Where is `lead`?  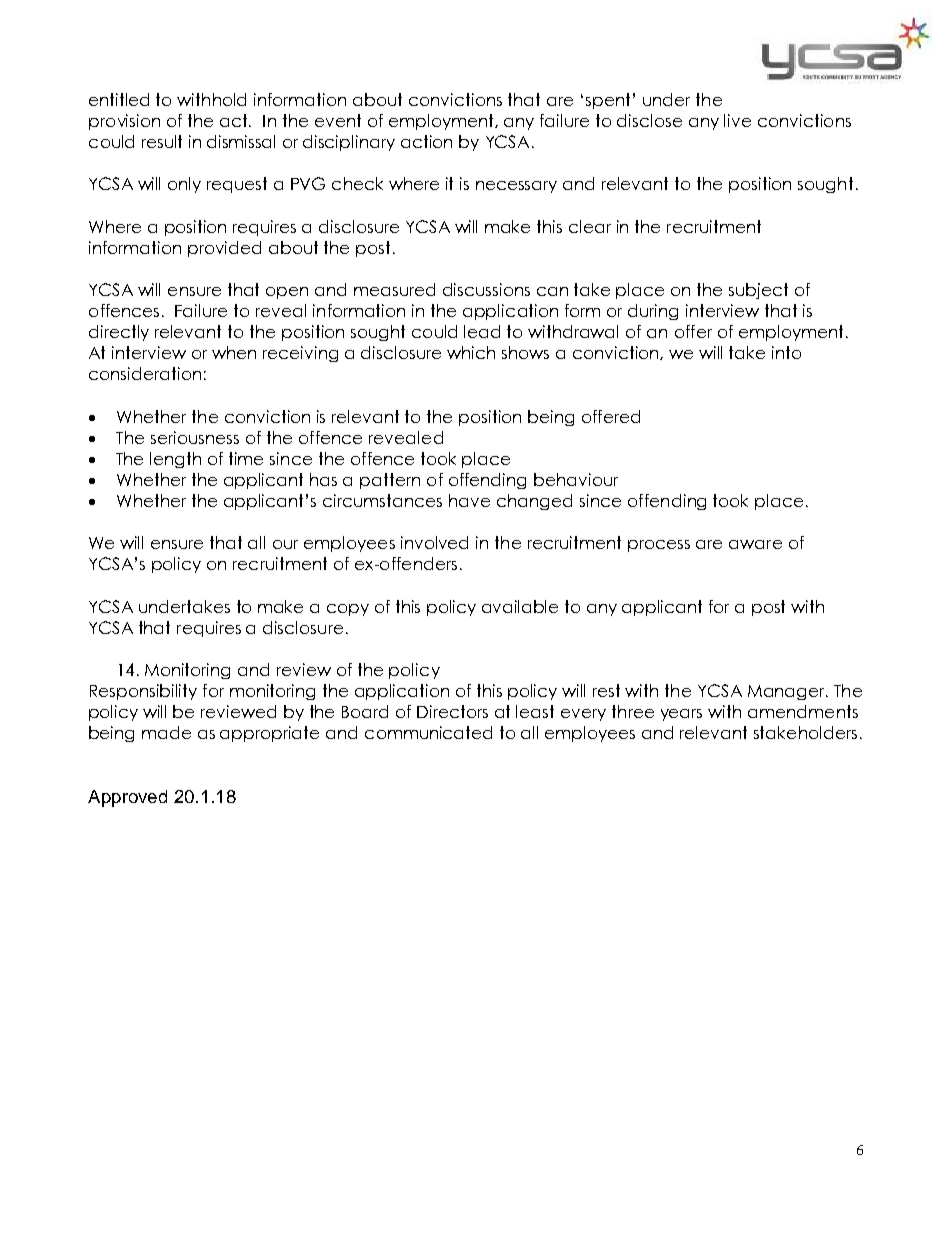
lead is located at coordinates (482, 331).
